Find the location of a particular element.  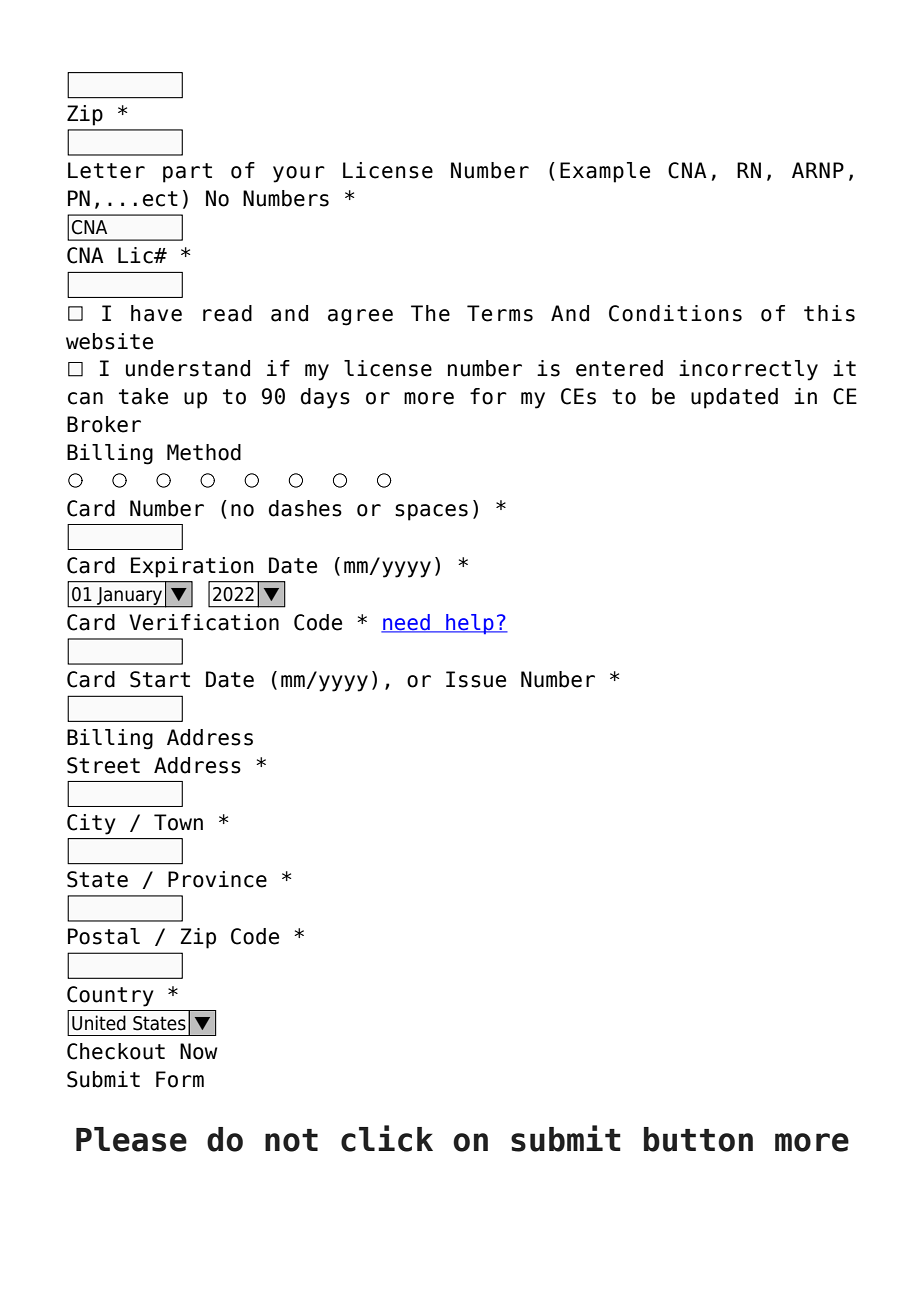

Form is located at coordinates (180, 1079).
